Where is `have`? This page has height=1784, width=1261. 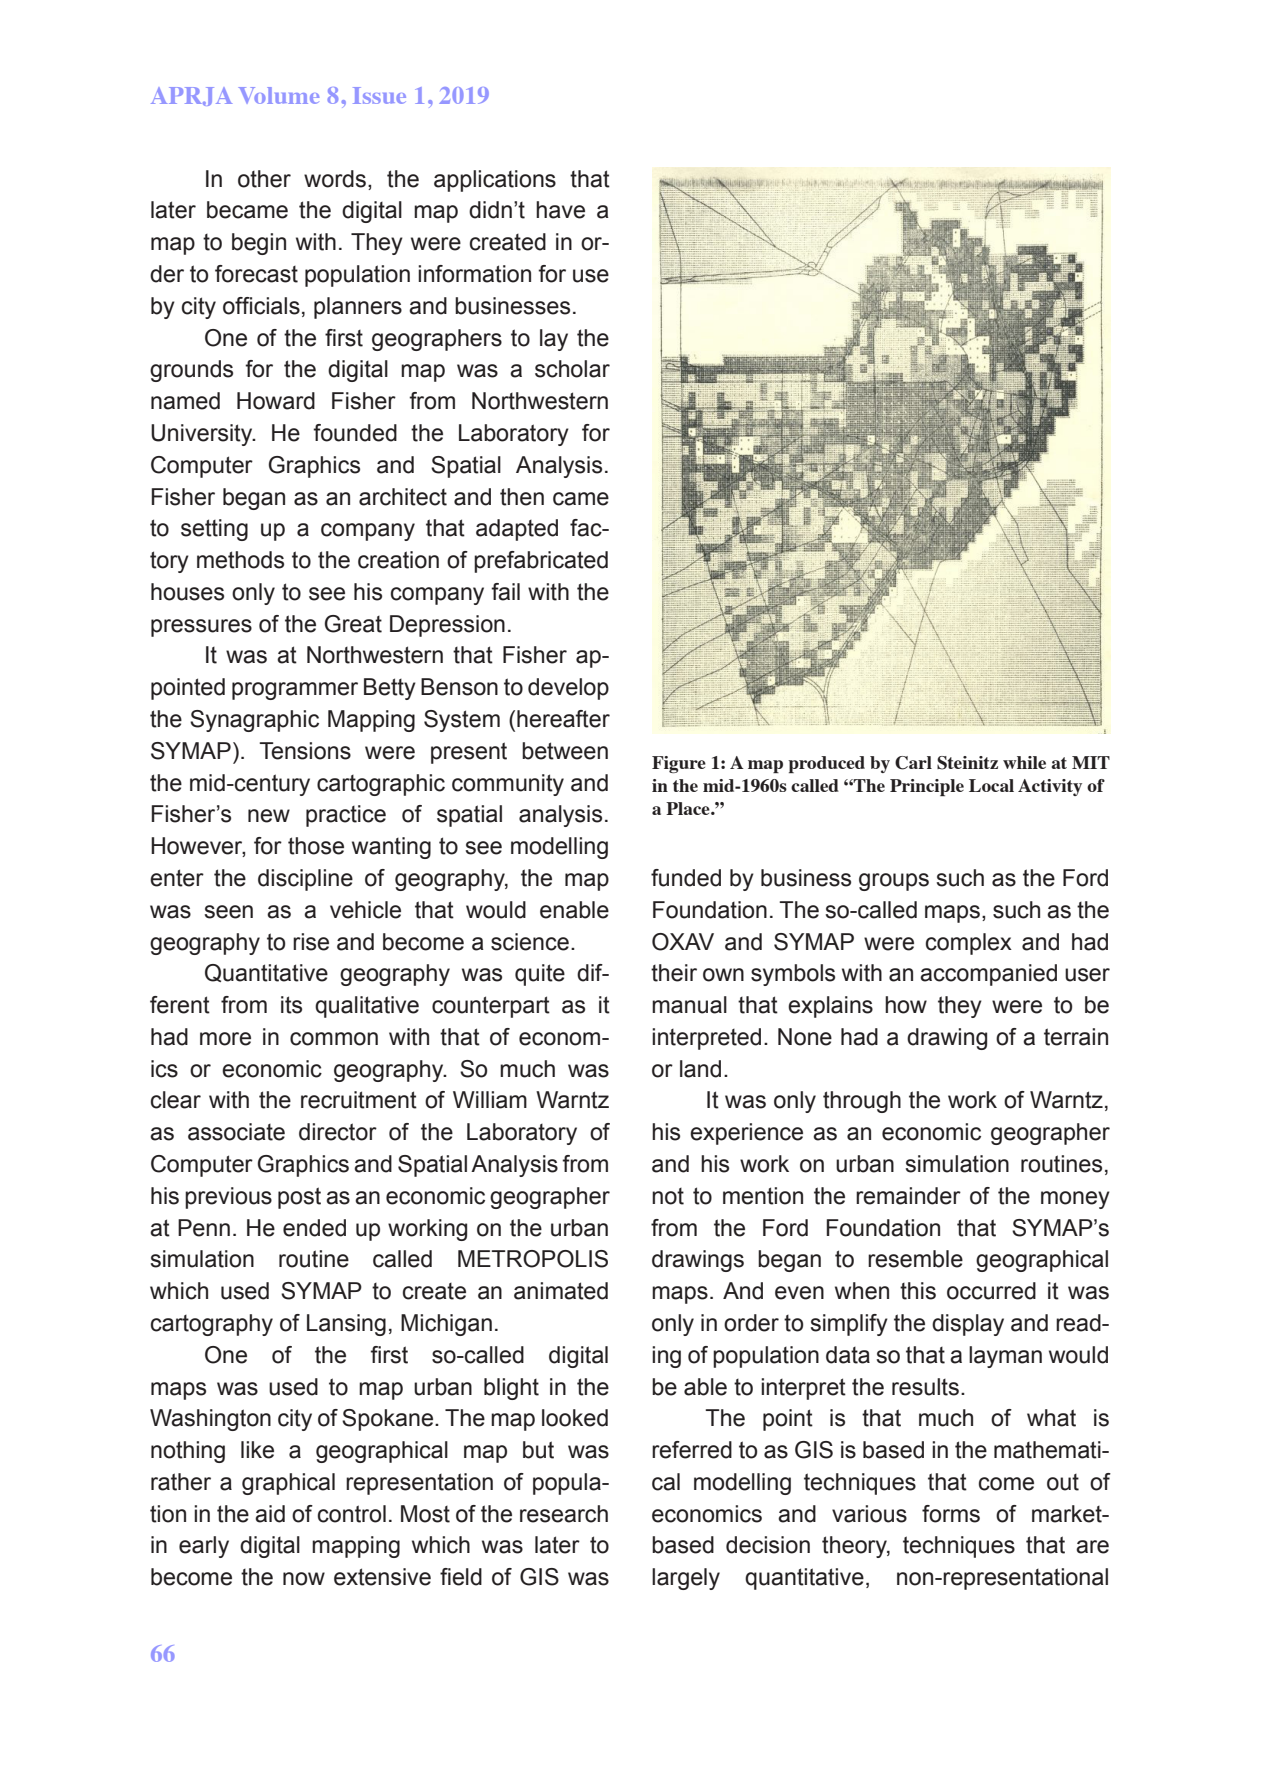
have is located at coordinates (560, 210).
